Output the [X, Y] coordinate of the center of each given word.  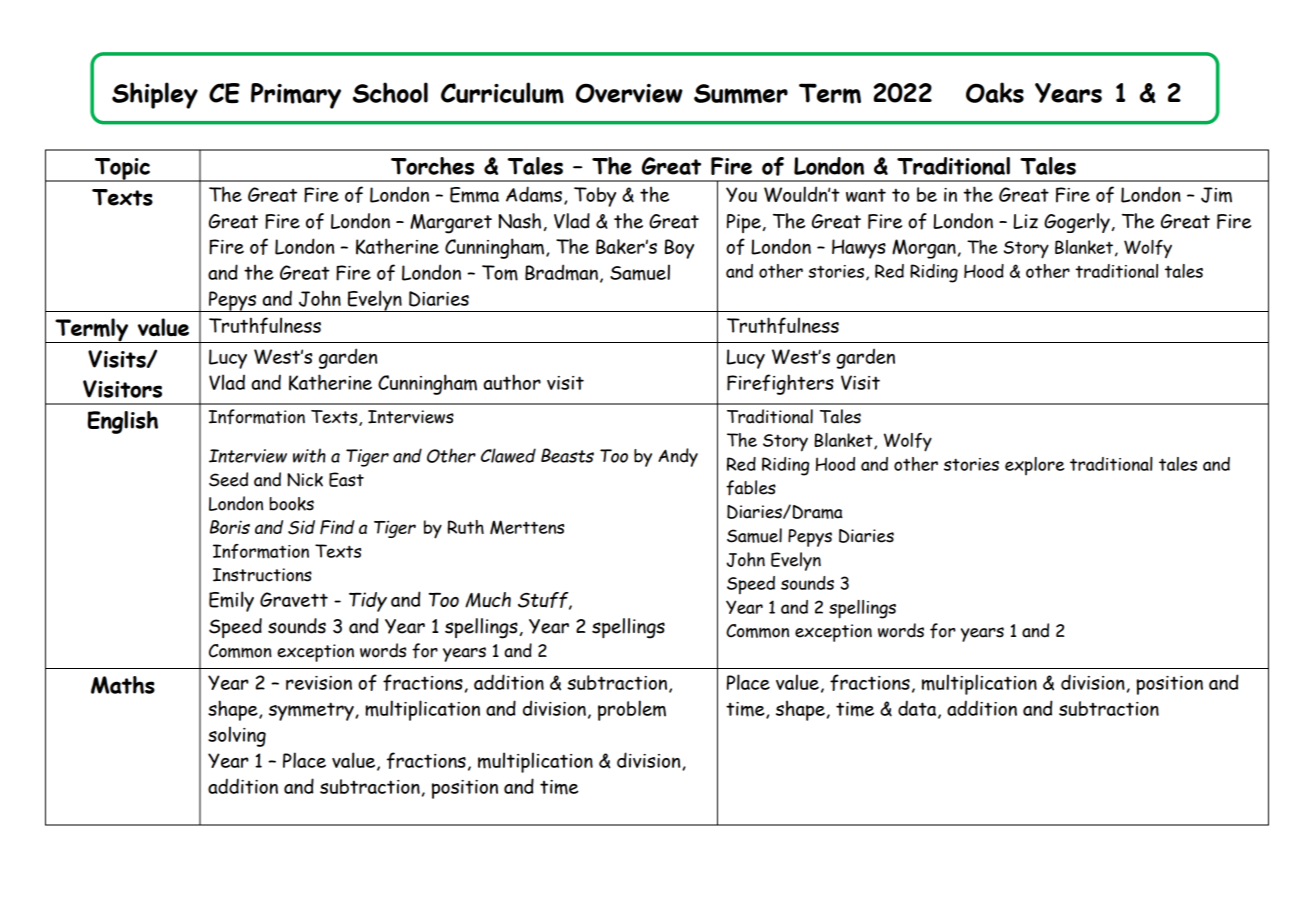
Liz [1025, 221]
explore [1035, 466]
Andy [678, 457]
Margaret [451, 224]
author [512, 382]
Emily [231, 601]
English [123, 422]
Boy [679, 249]
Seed [228, 479]
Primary [296, 96]
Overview [629, 93]
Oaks [995, 92]
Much [488, 600]
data [918, 709]
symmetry [312, 711]
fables [751, 488]
